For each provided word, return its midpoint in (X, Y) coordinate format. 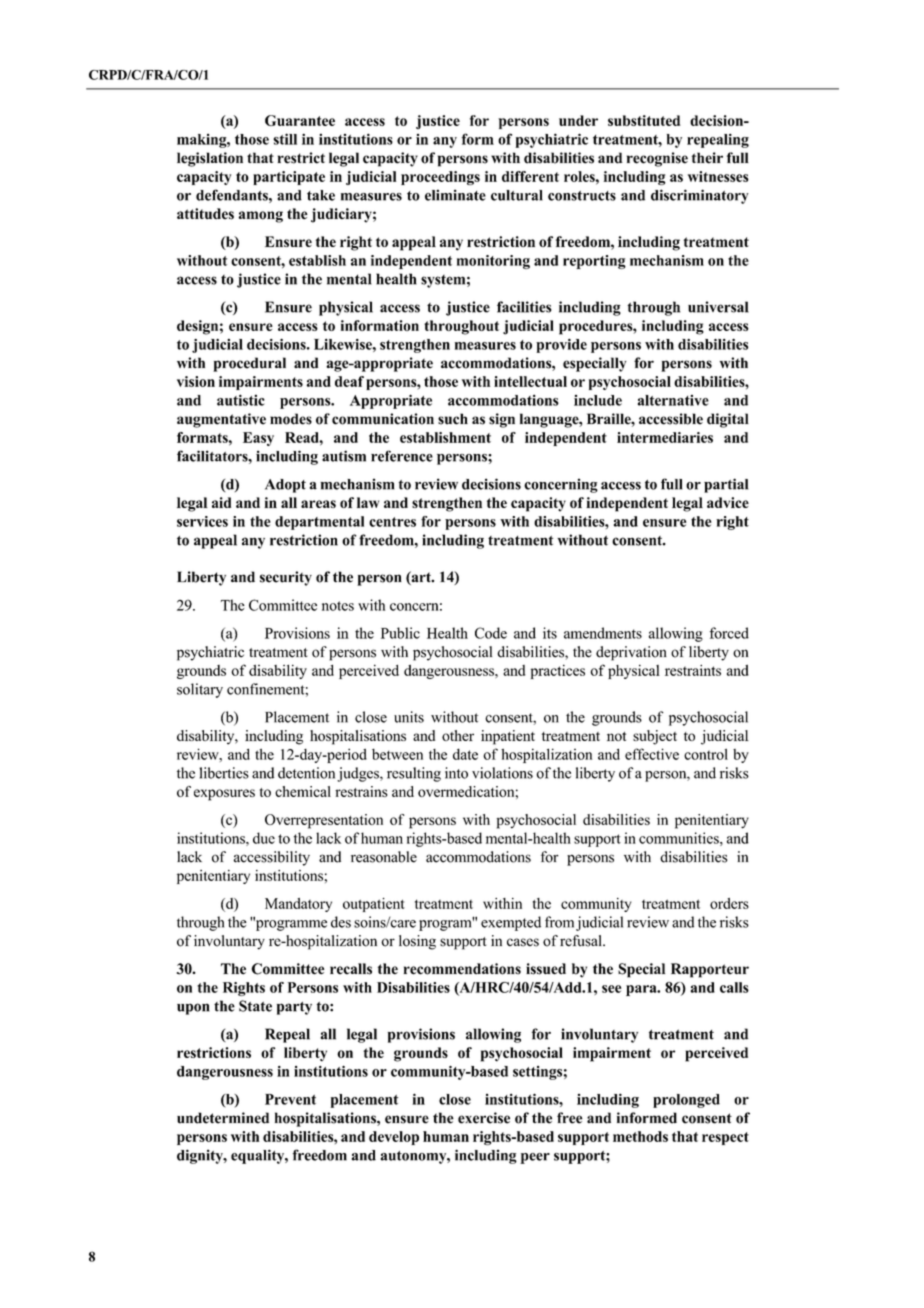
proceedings (440, 178)
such (453, 419)
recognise (657, 159)
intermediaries (665, 437)
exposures (224, 795)
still (285, 139)
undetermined (223, 1118)
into (456, 773)
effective (652, 754)
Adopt (285, 486)
